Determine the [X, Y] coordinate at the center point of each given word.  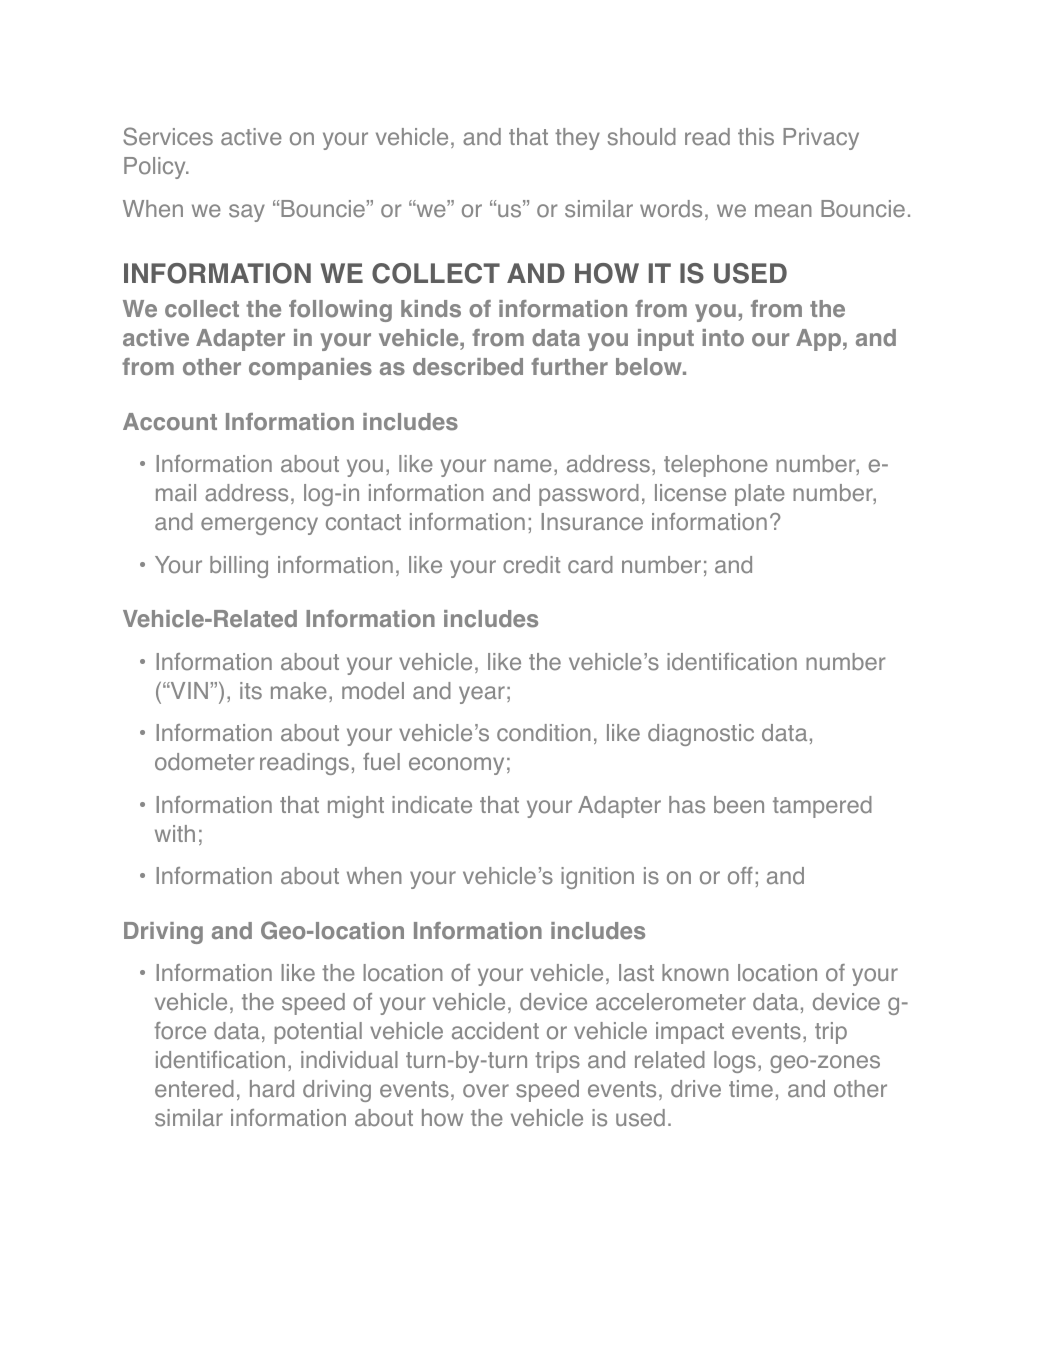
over [486, 1091]
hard [272, 1089]
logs [735, 1062]
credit [531, 565]
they [577, 139]
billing [239, 567]
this [756, 137]
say [247, 213]
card [590, 565]
